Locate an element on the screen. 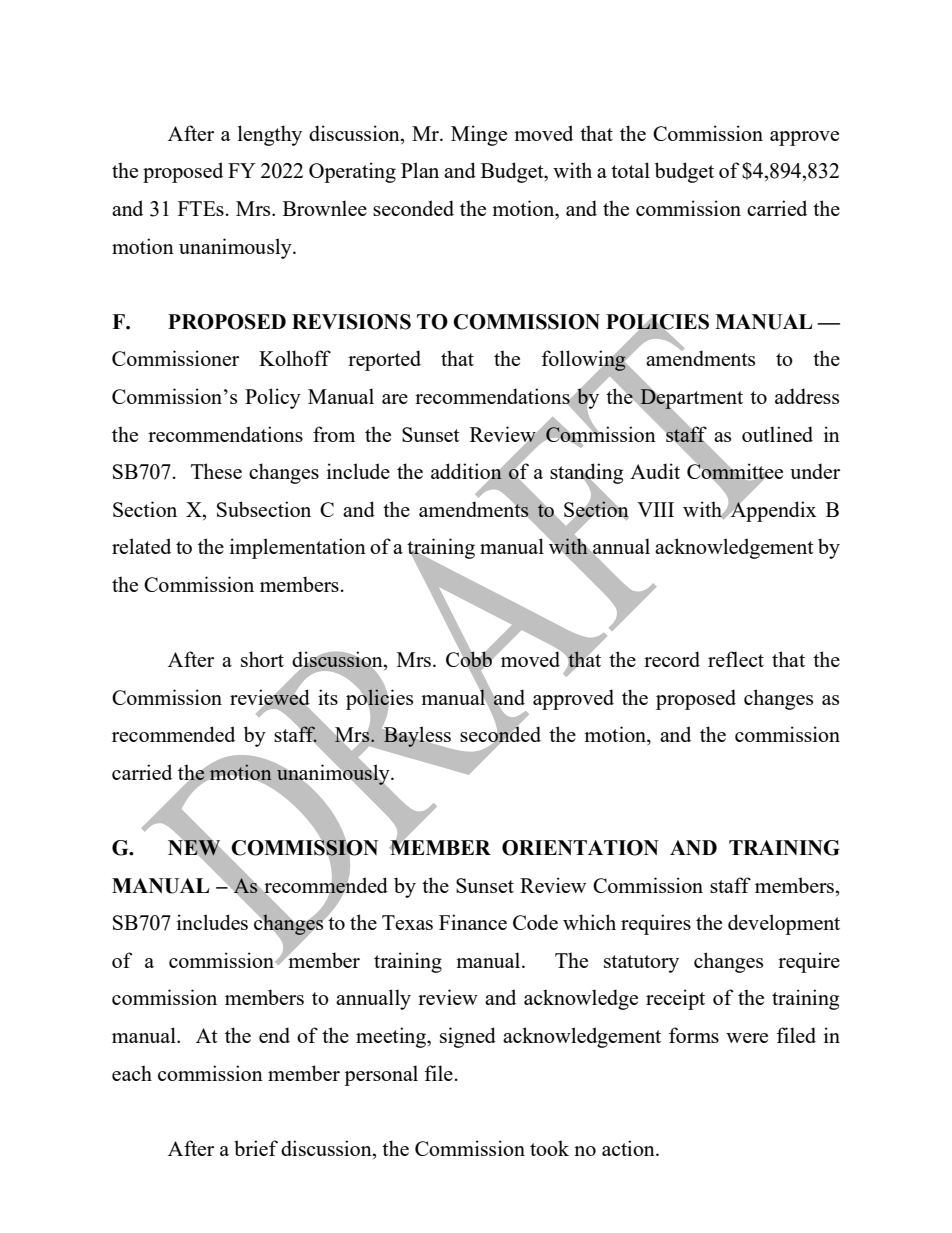  Audit is located at coordinates (655, 471).
